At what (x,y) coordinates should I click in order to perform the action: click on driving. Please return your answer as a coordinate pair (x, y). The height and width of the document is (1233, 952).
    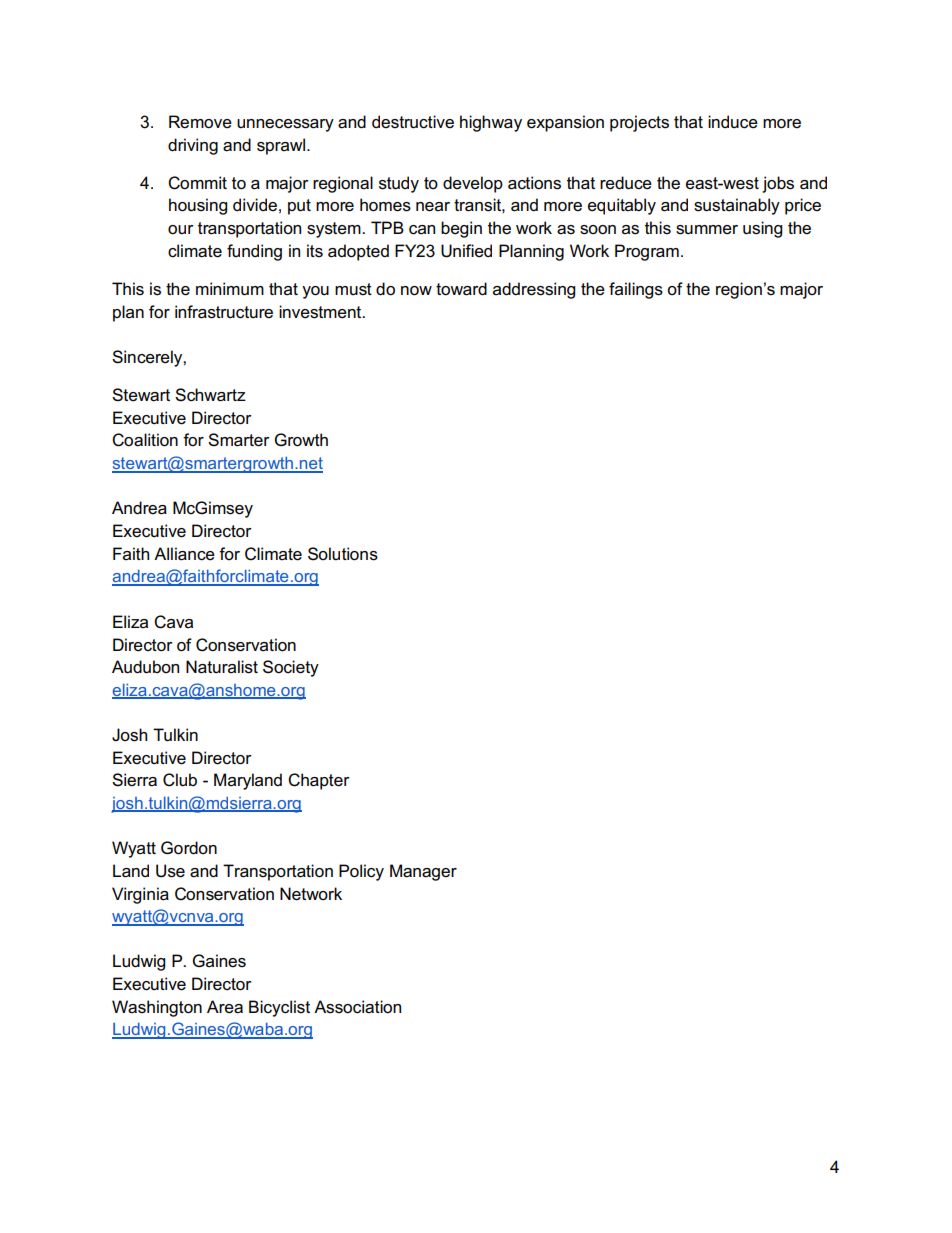
    Looking at the image, I should click on (193, 146).
